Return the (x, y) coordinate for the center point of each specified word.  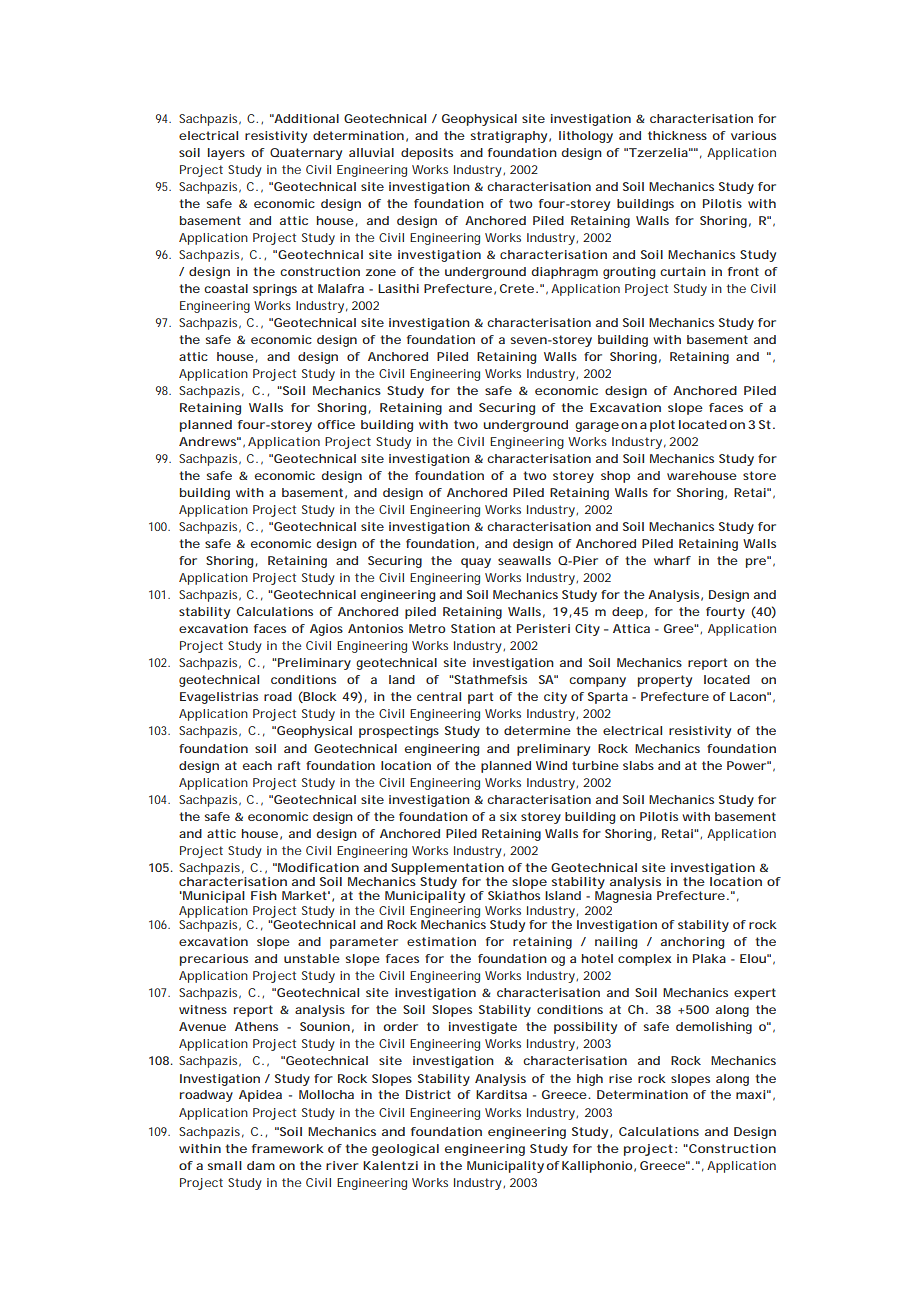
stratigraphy (509, 137)
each (257, 765)
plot (662, 426)
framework (288, 1148)
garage (597, 427)
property (665, 681)
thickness (677, 135)
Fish (264, 895)
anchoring (692, 943)
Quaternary (306, 154)
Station (473, 628)
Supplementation (447, 869)
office (336, 424)
